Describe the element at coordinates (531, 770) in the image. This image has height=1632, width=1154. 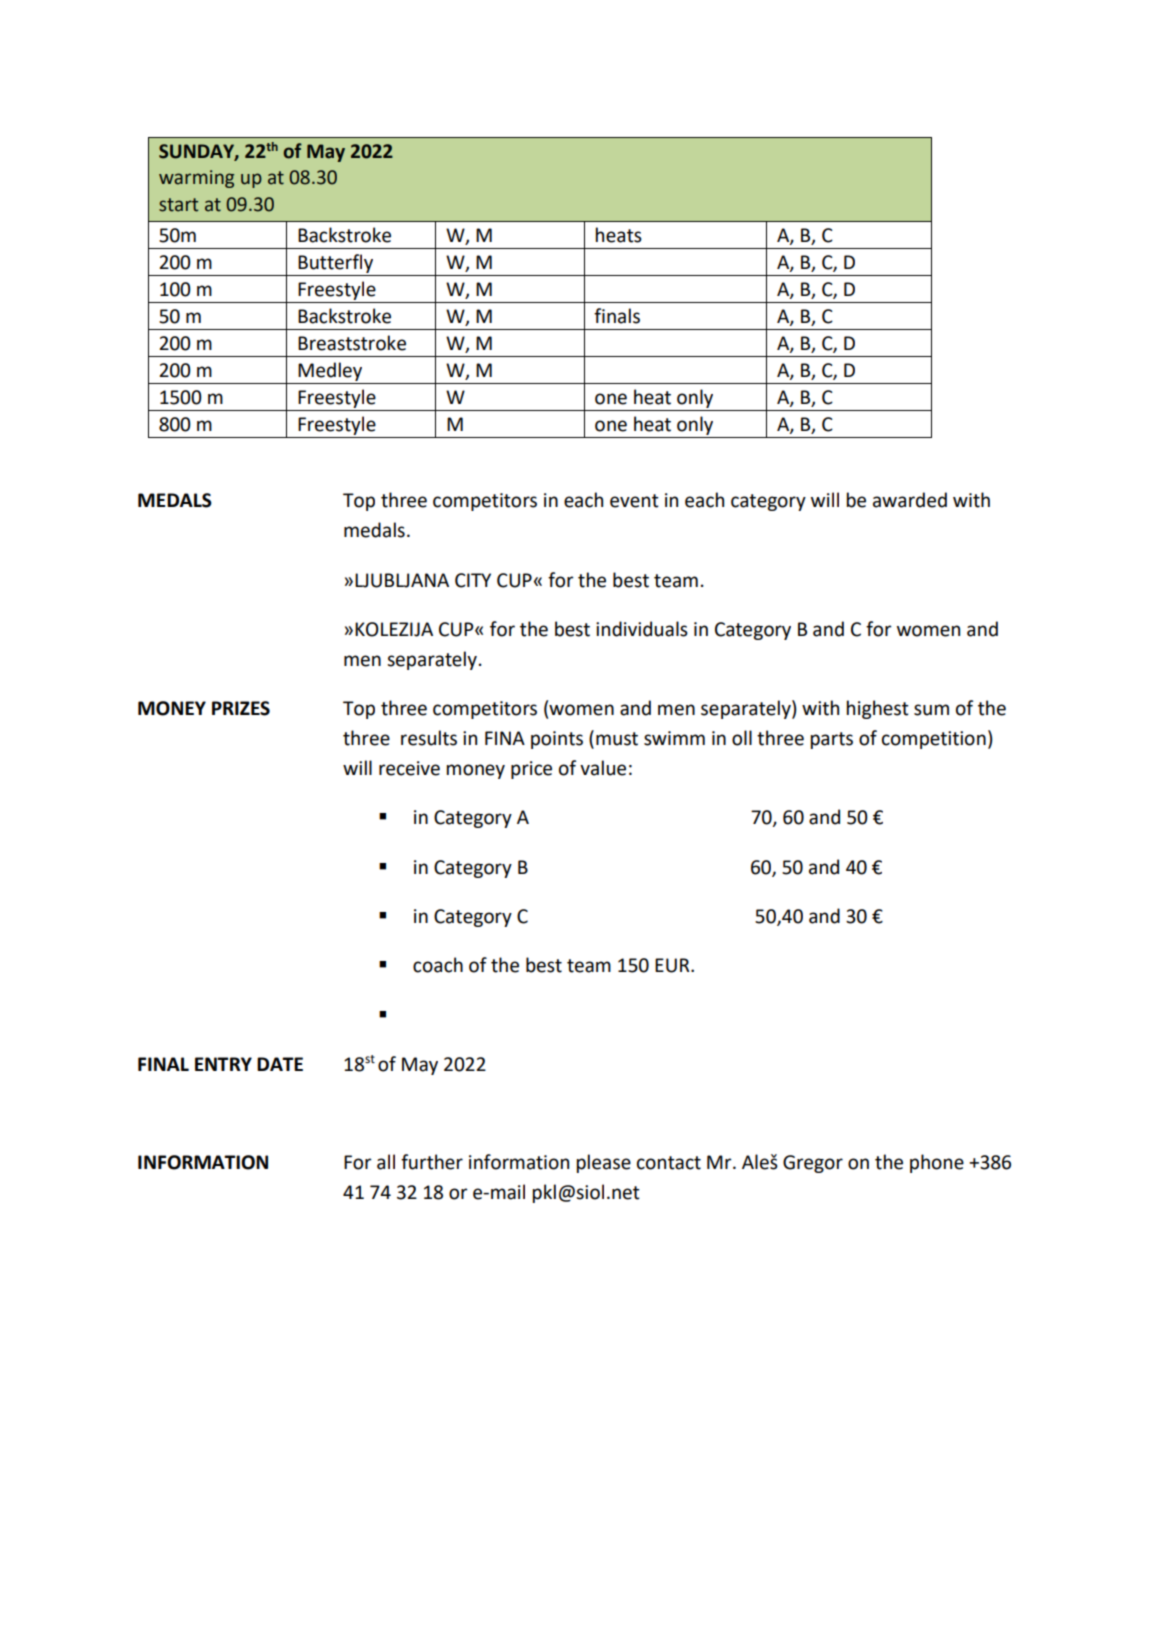
I see `price` at that location.
